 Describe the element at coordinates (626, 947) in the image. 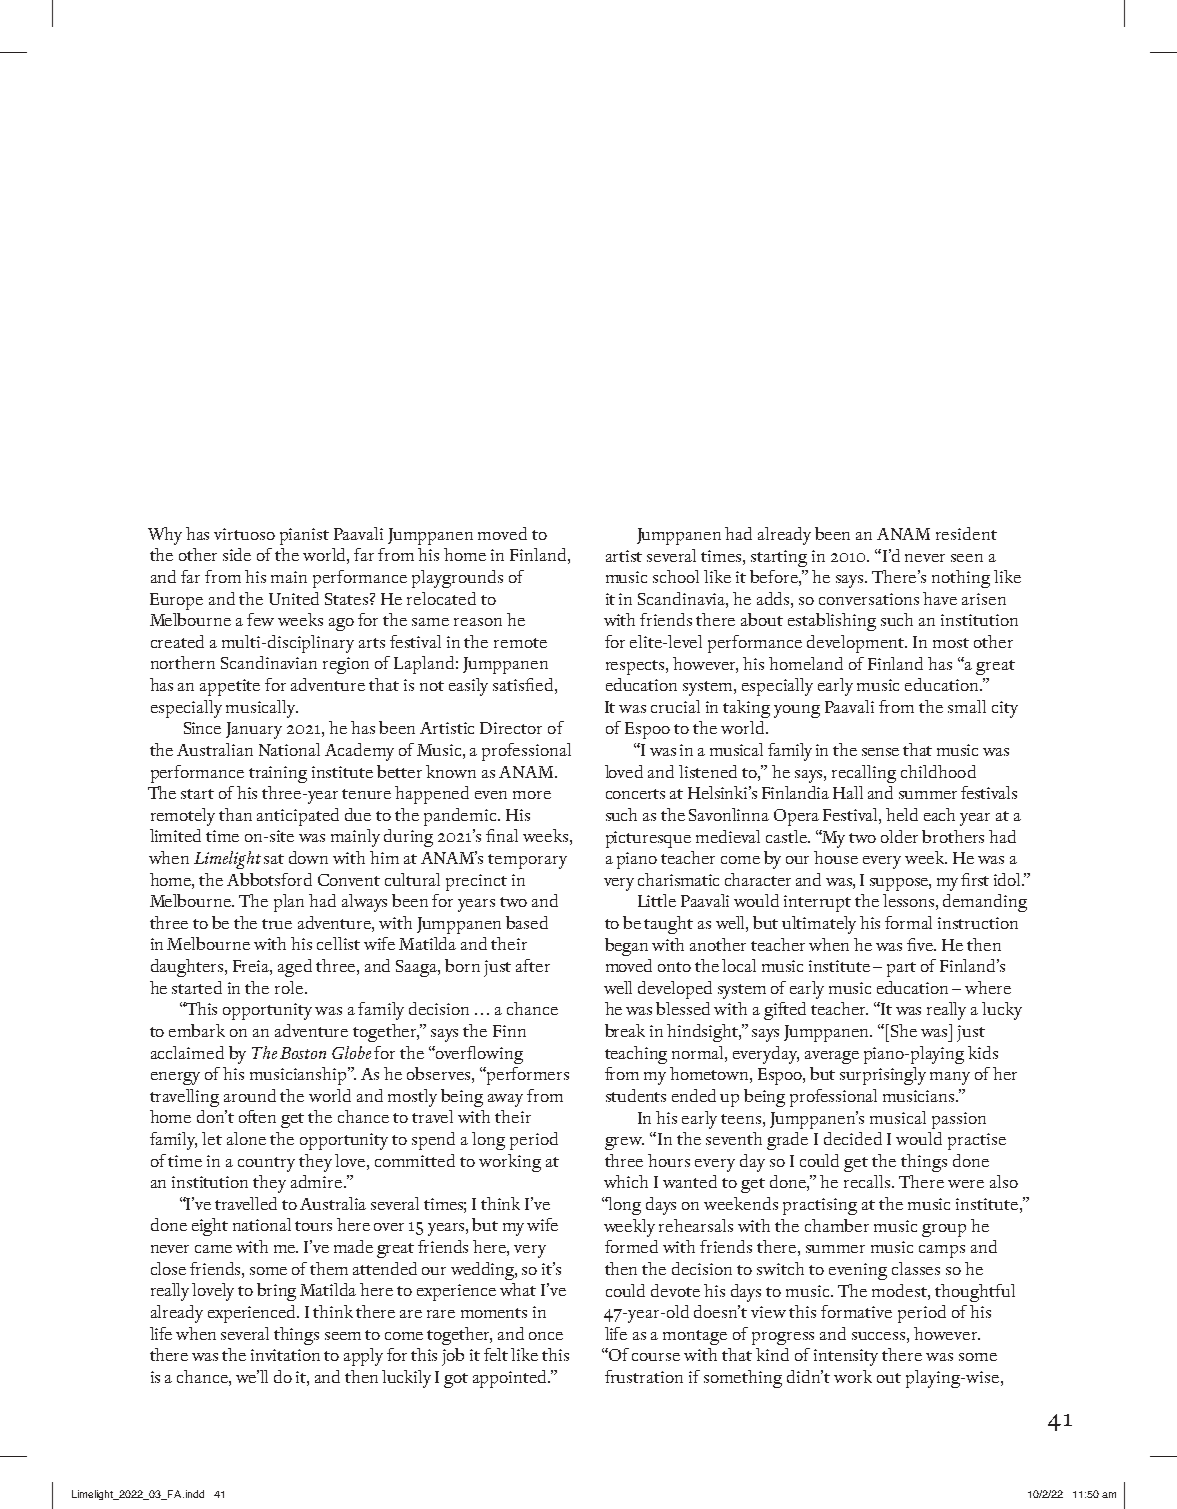

I see `began` at that location.
